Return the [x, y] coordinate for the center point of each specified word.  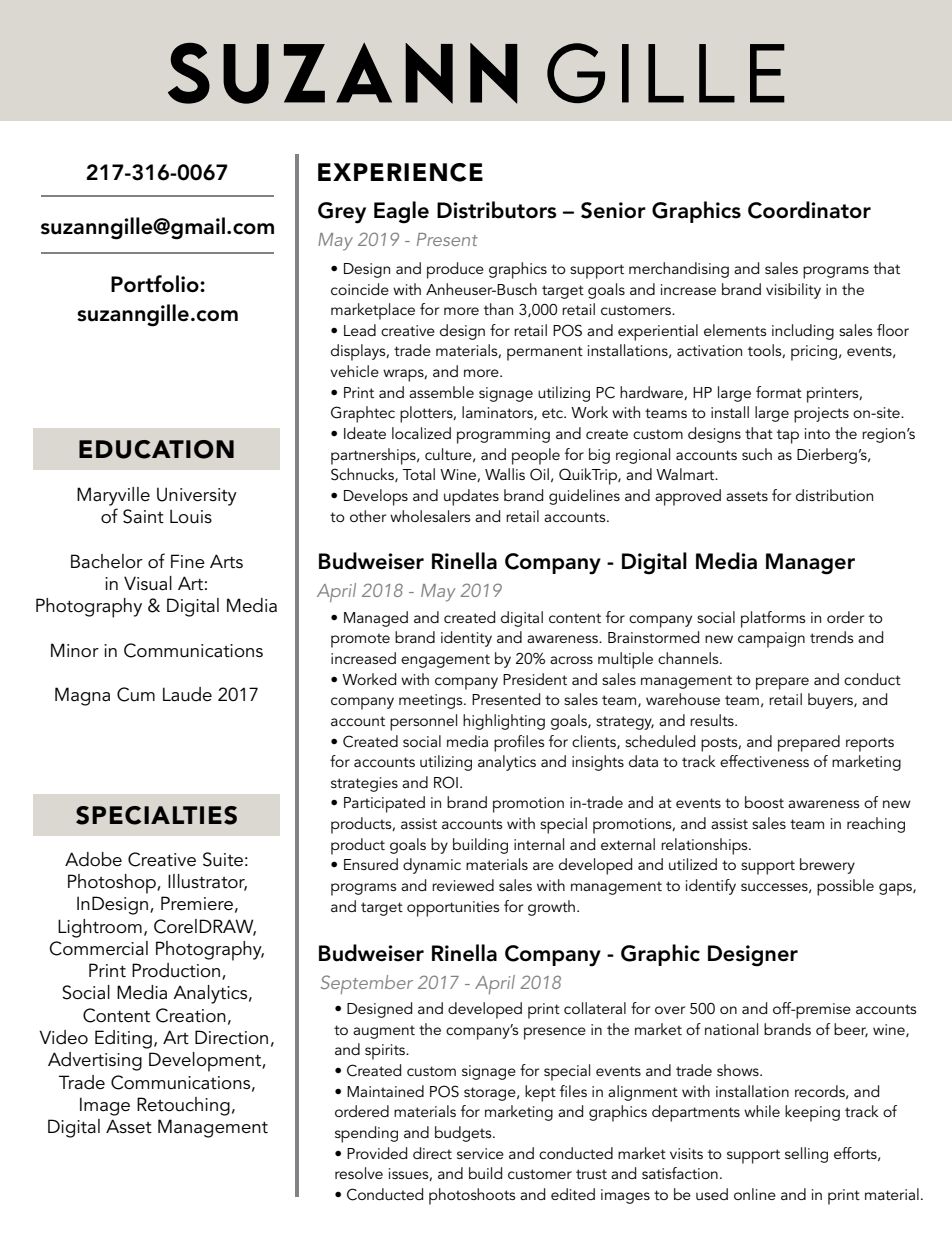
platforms [773, 619]
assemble [441, 392]
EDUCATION [156, 449]
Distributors [497, 210]
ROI [446, 782]
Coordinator [809, 210]
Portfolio [156, 284]
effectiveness [764, 761]
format [779, 392]
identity [466, 639]
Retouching [183, 1106]
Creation [191, 1015]
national [731, 1029]
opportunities [453, 909]
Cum [136, 694]
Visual [148, 583]
